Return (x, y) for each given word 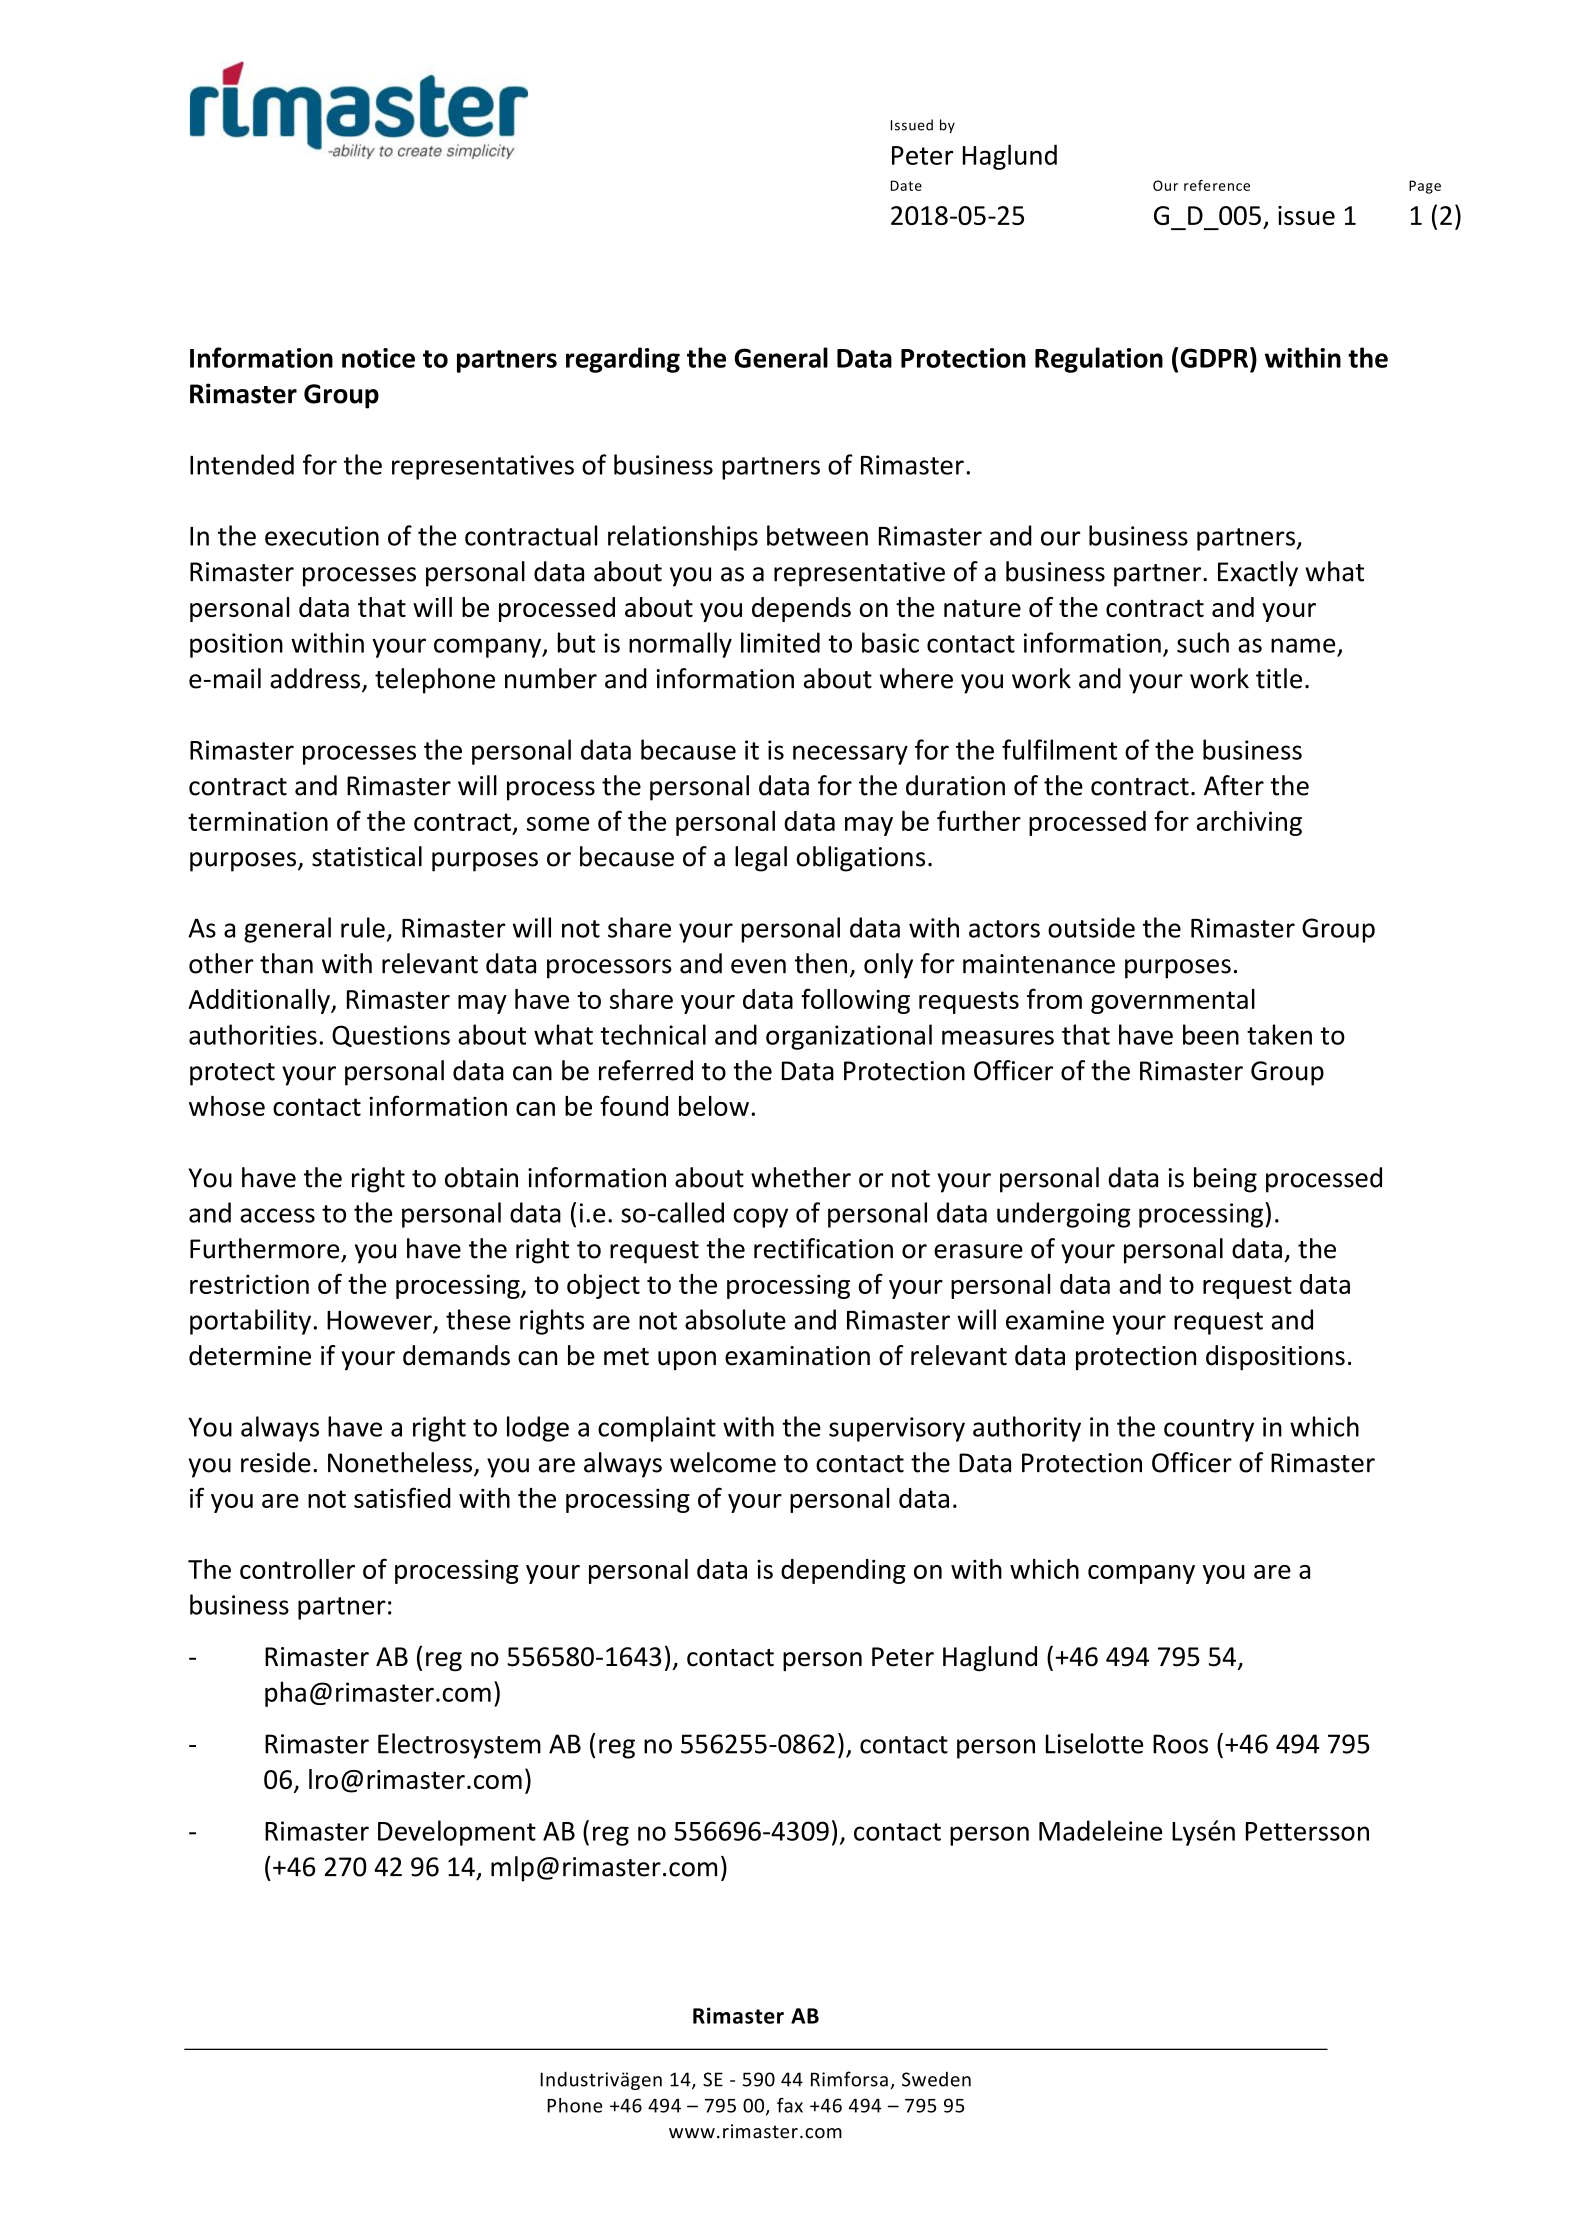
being (1225, 1180)
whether (801, 1177)
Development (457, 1833)
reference (1217, 185)
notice (378, 358)
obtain (481, 1177)
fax (790, 2105)
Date (906, 185)
